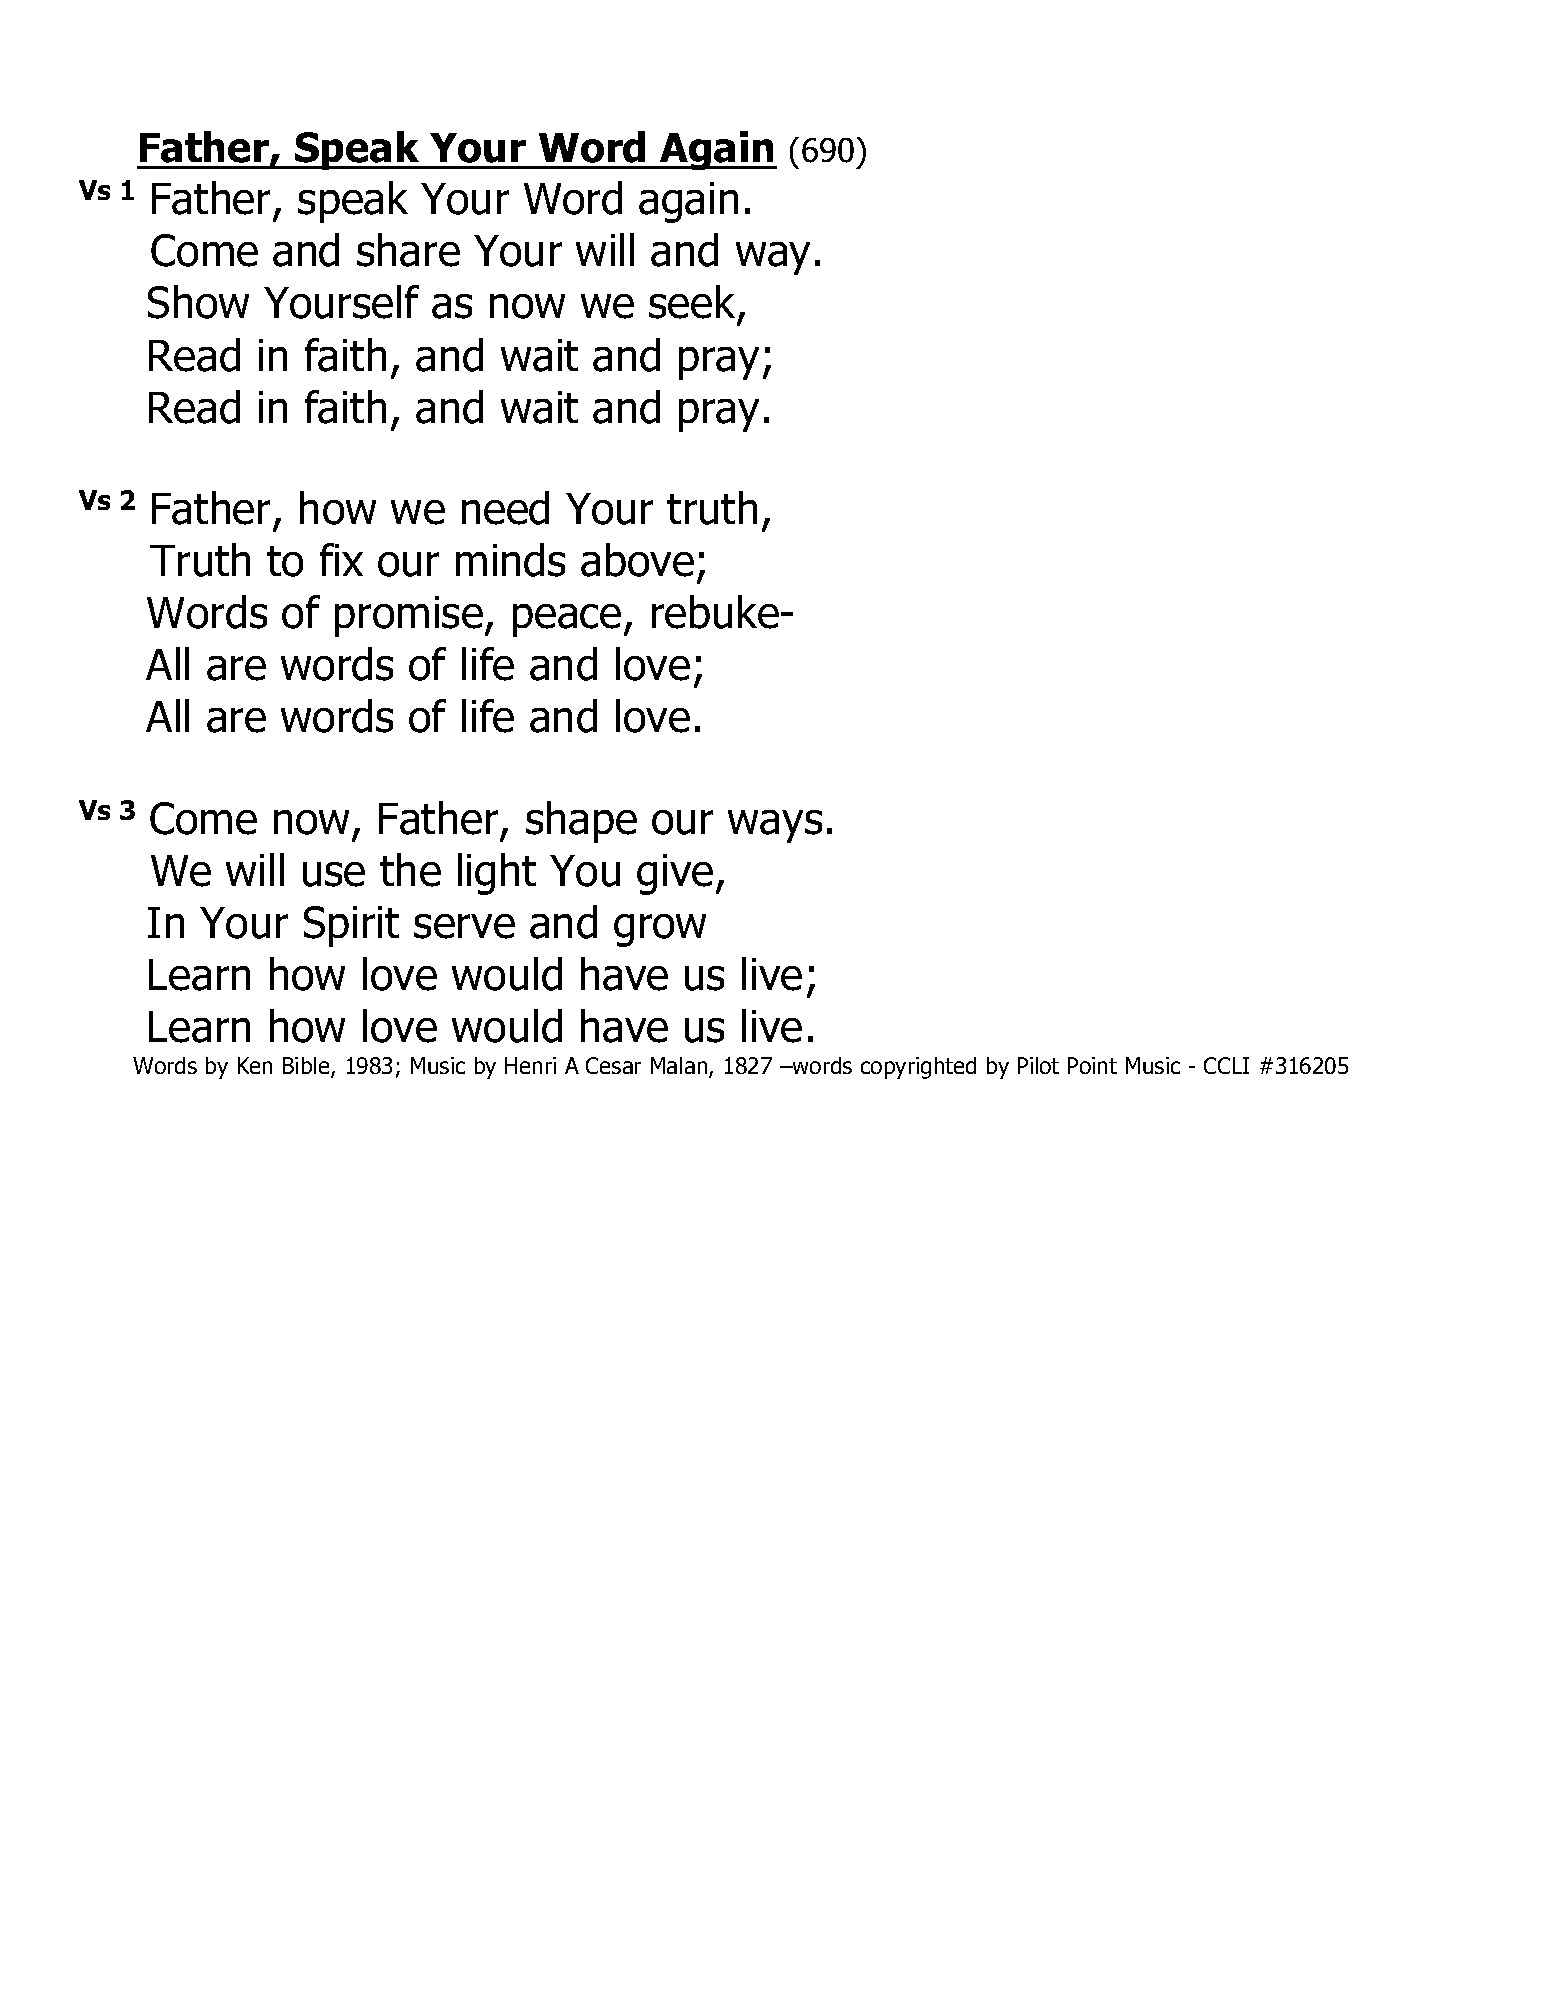 Image resolution: width=1555 pixels, height=2012 pixels. What do you see at coordinates (613, 1065) in the screenshot?
I see `Cesar` at bounding box center [613, 1065].
